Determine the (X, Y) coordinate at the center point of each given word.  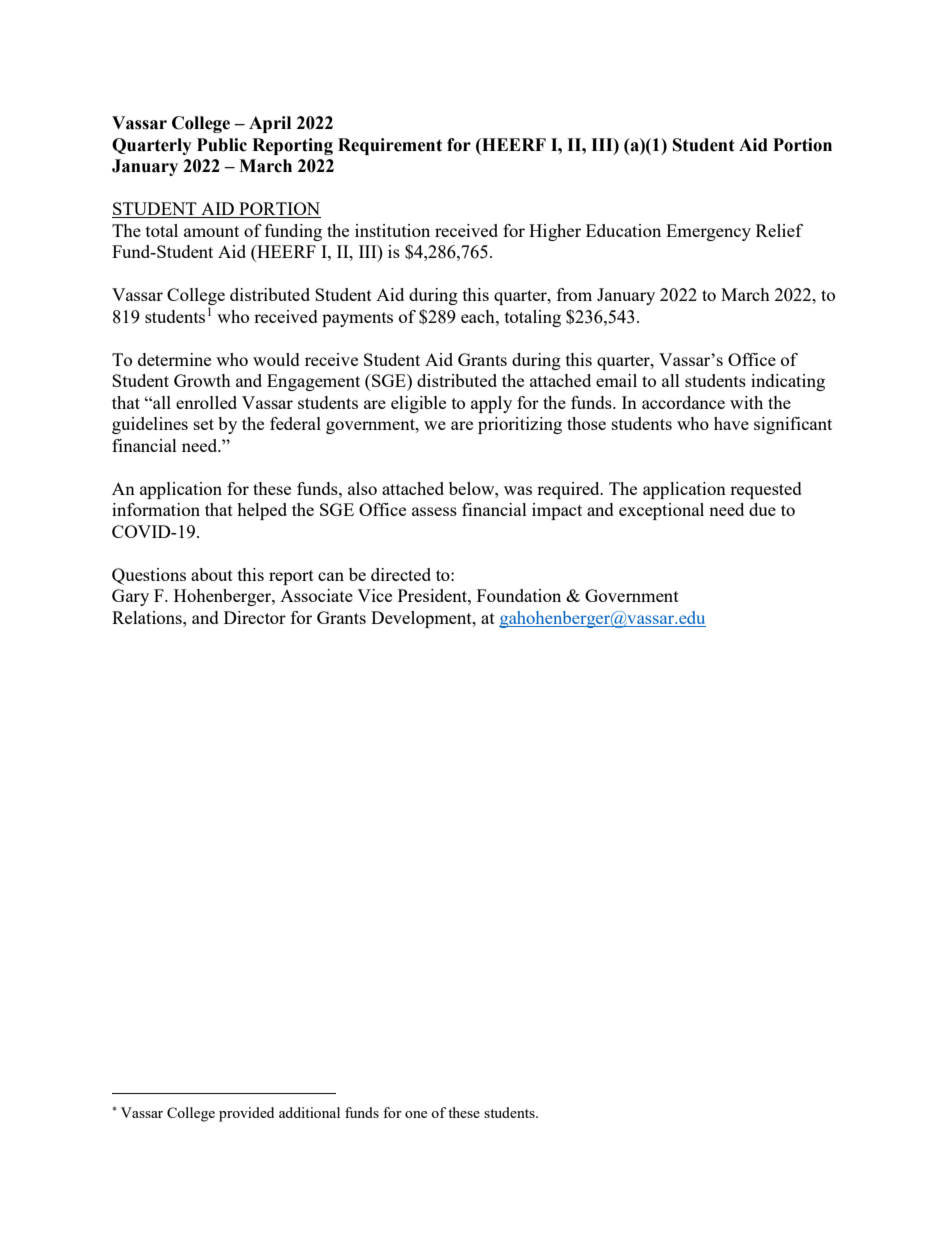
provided (246, 1114)
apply (491, 404)
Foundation (519, 595)
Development (422, 619)
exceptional (661, 511)
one (416, 1114)
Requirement (390, 146)
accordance (683, 402)
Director (255, 617)
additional (309, 1112)
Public (222, 145)
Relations (148, 617)
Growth (202, 380)
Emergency (708, 232)
